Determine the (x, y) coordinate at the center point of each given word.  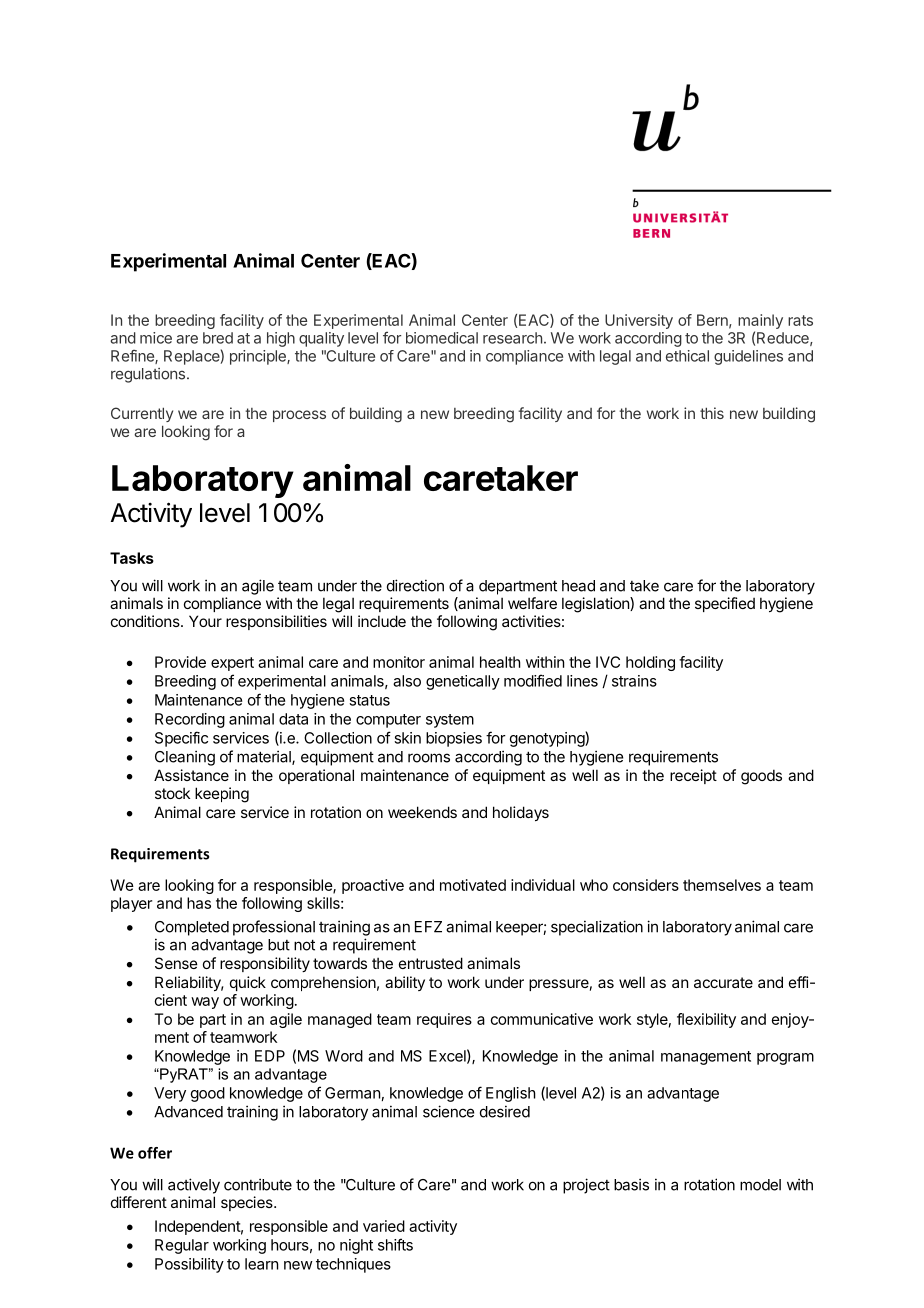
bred (218, 338)
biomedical (442, 338)
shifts (395, 1244)
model (760, 1185)
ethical (687, 356)
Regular (182, 1246)
